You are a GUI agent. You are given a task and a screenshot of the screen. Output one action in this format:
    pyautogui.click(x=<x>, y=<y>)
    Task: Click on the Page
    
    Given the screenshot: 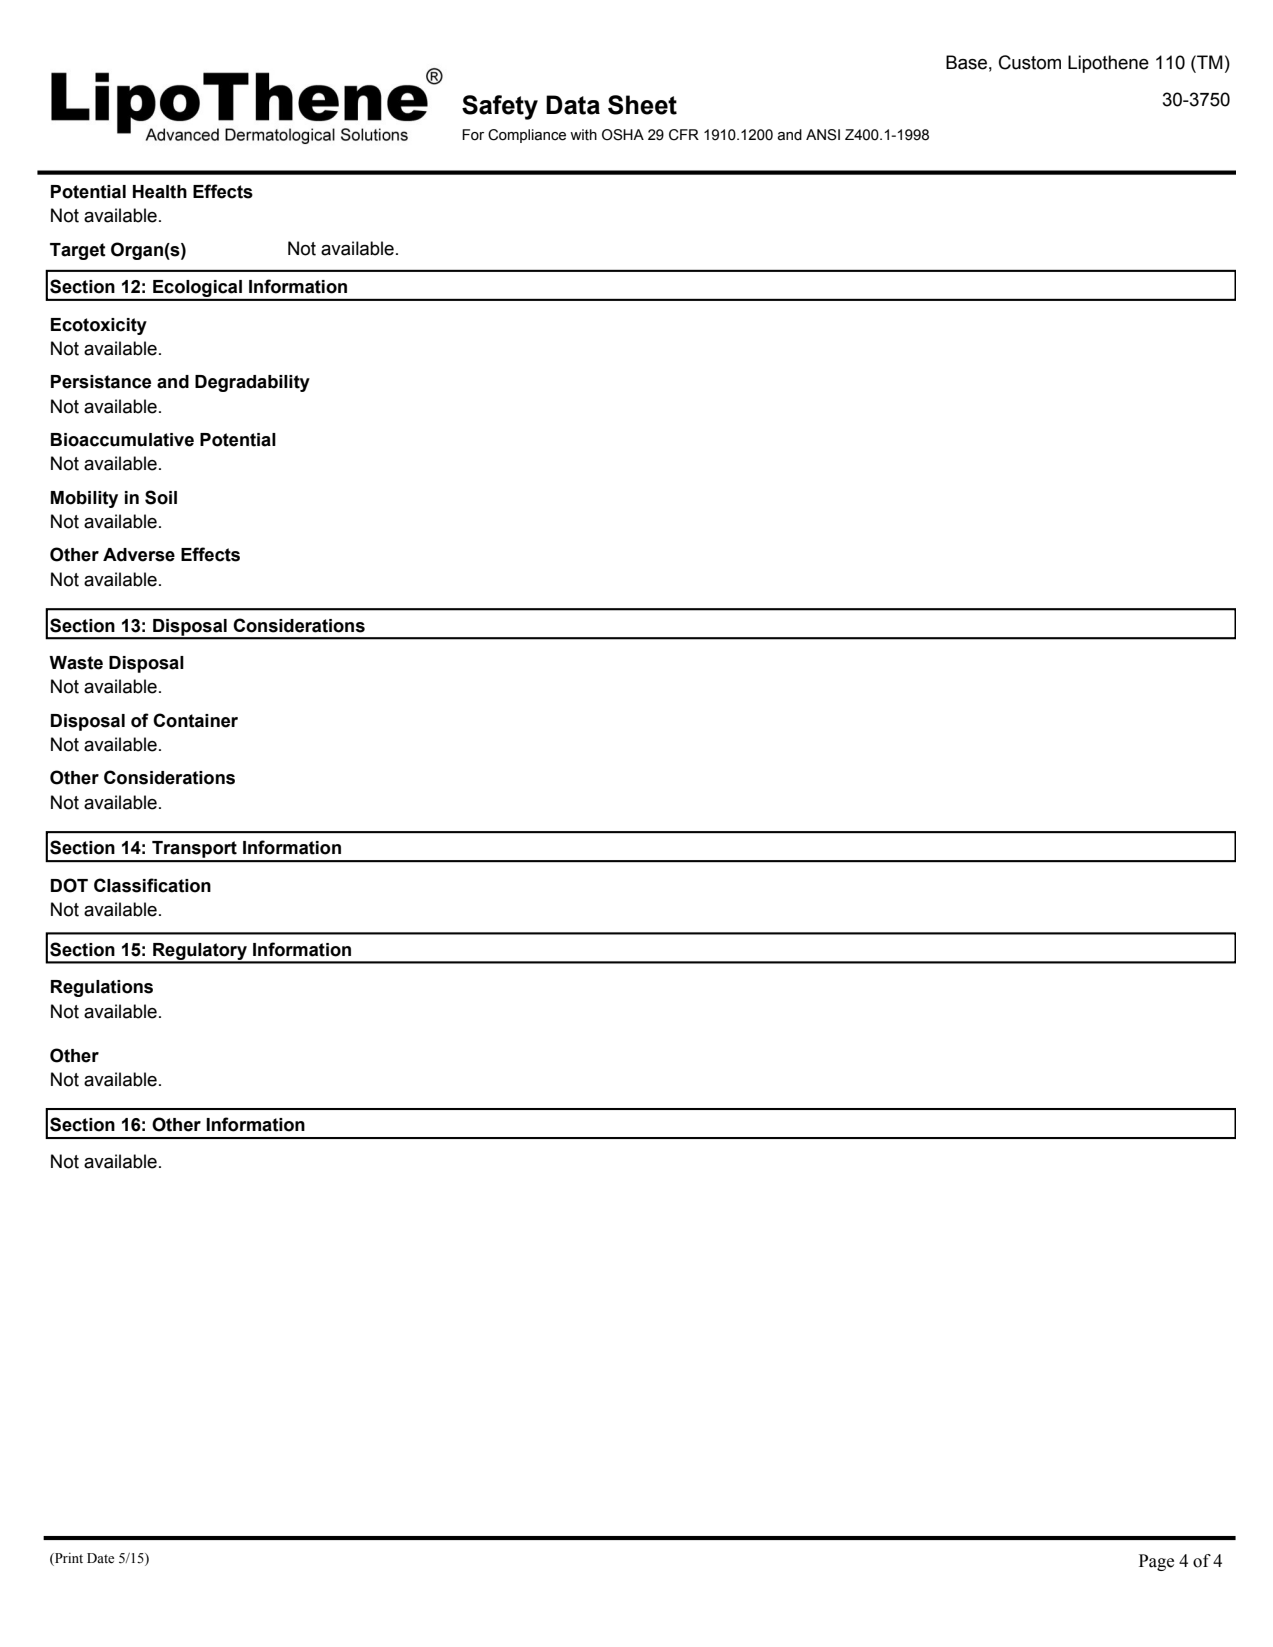 What is the action you would take?
    pyautogui.click(x=1156, y=1562)
